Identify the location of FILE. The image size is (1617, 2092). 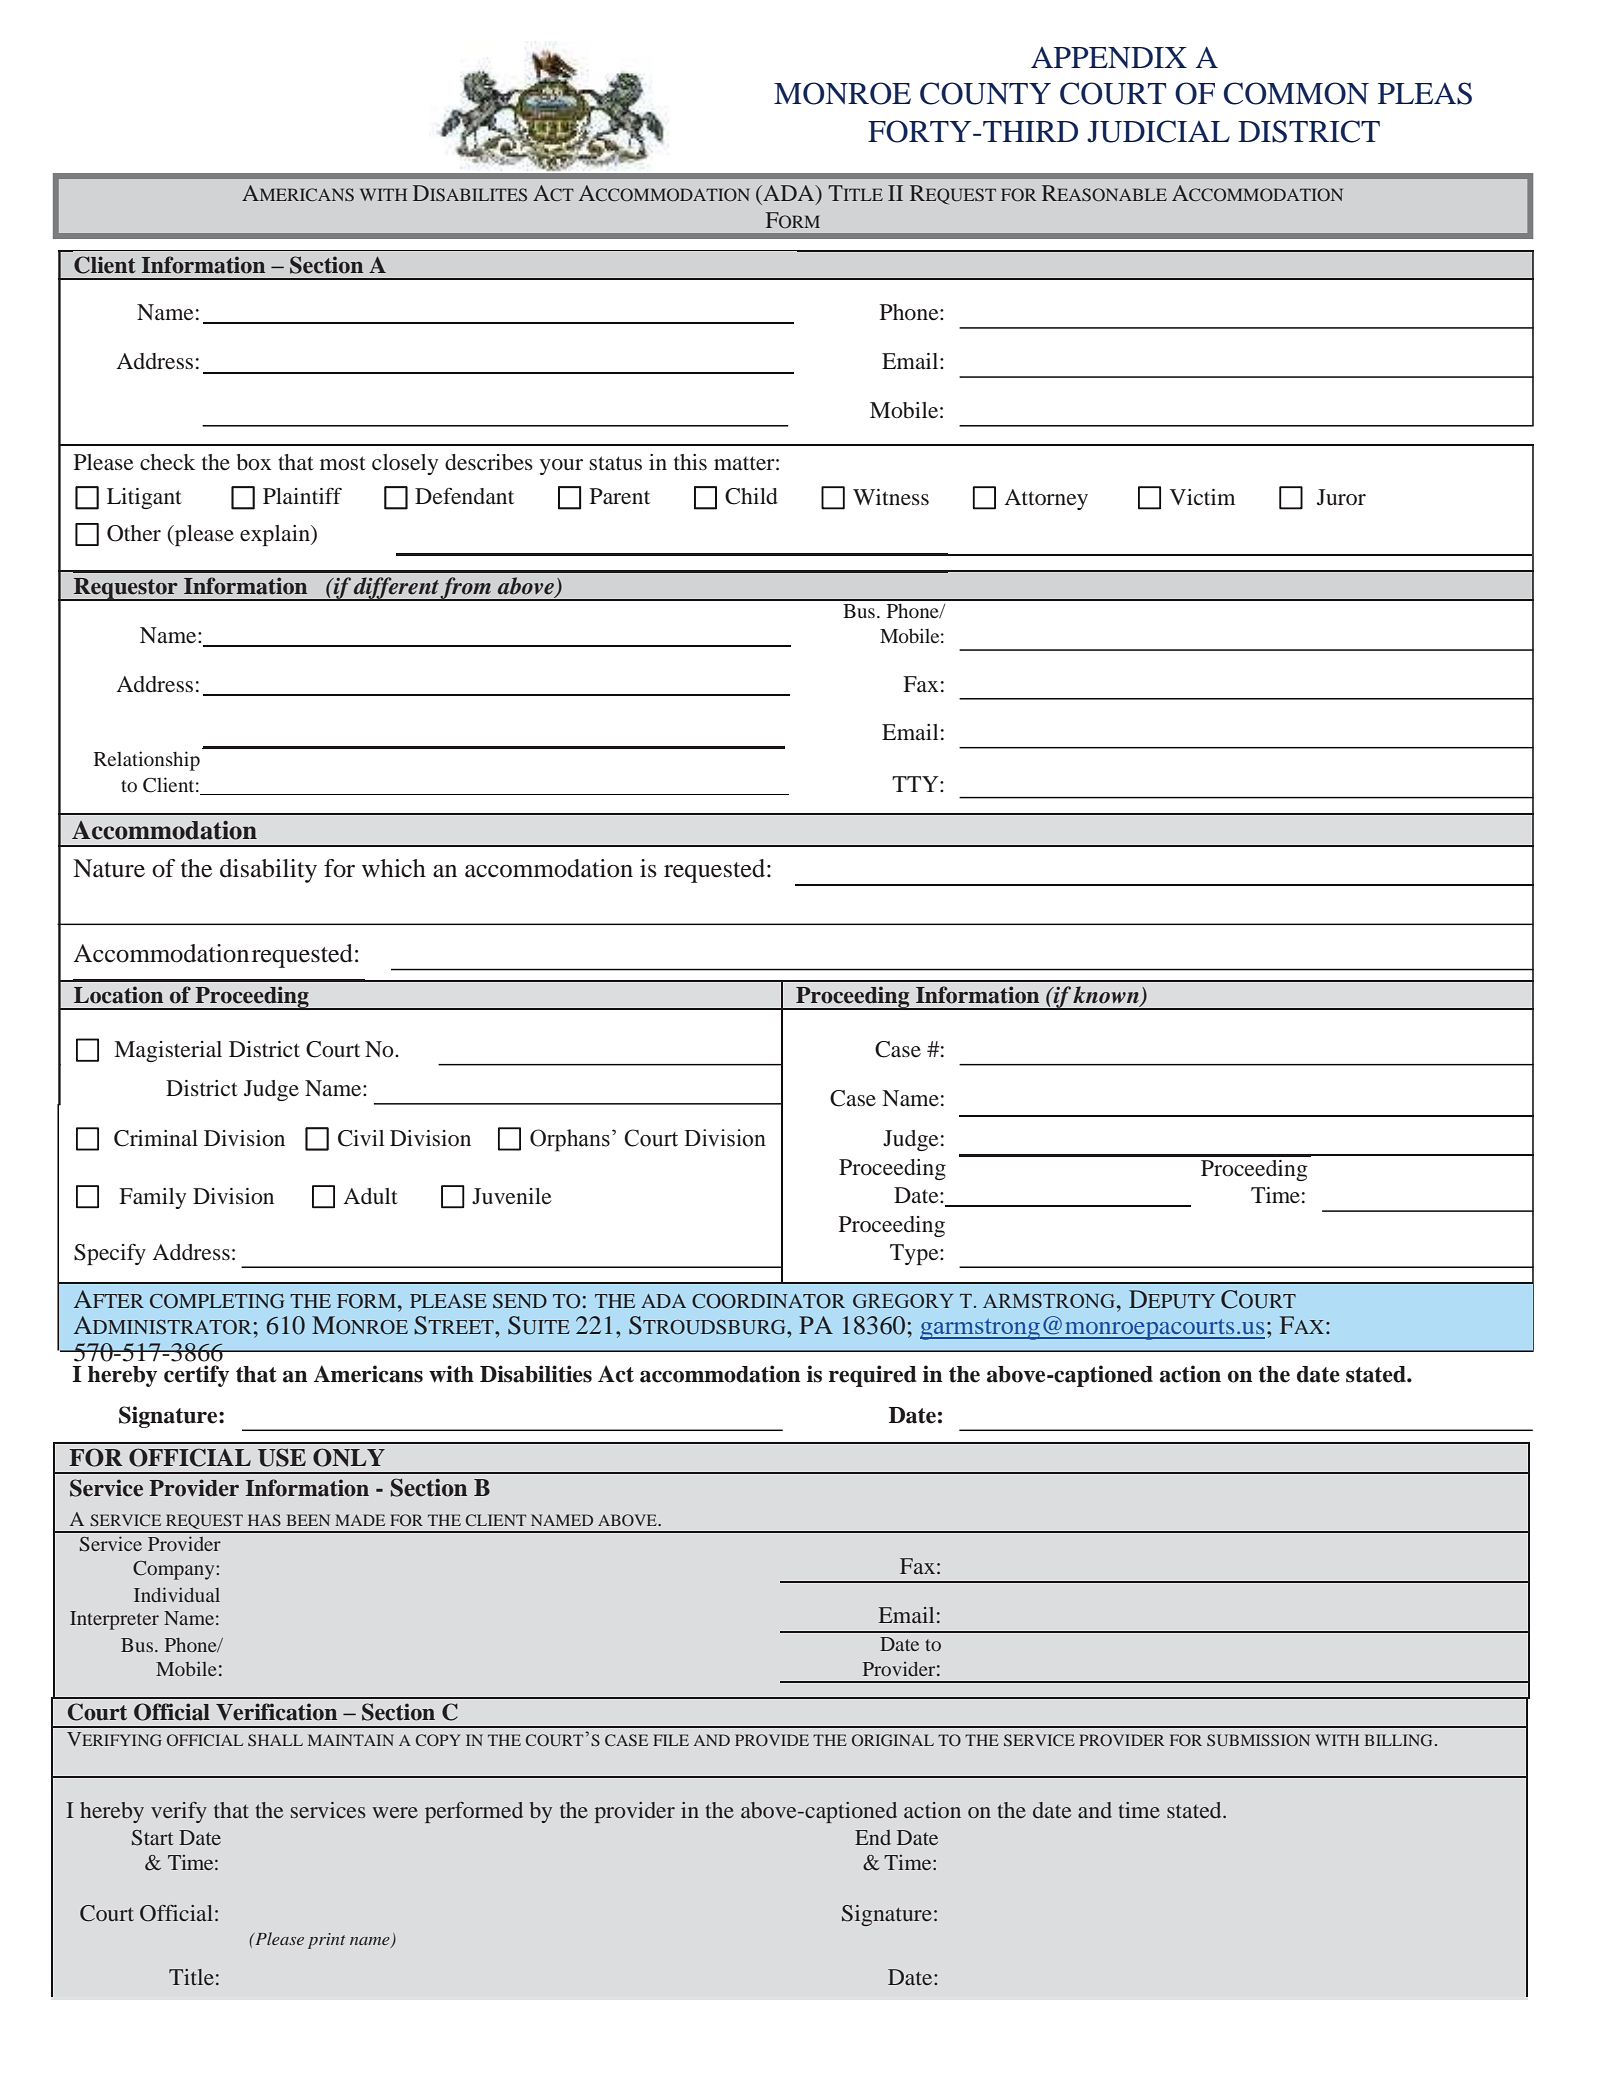
(671, 1740).
